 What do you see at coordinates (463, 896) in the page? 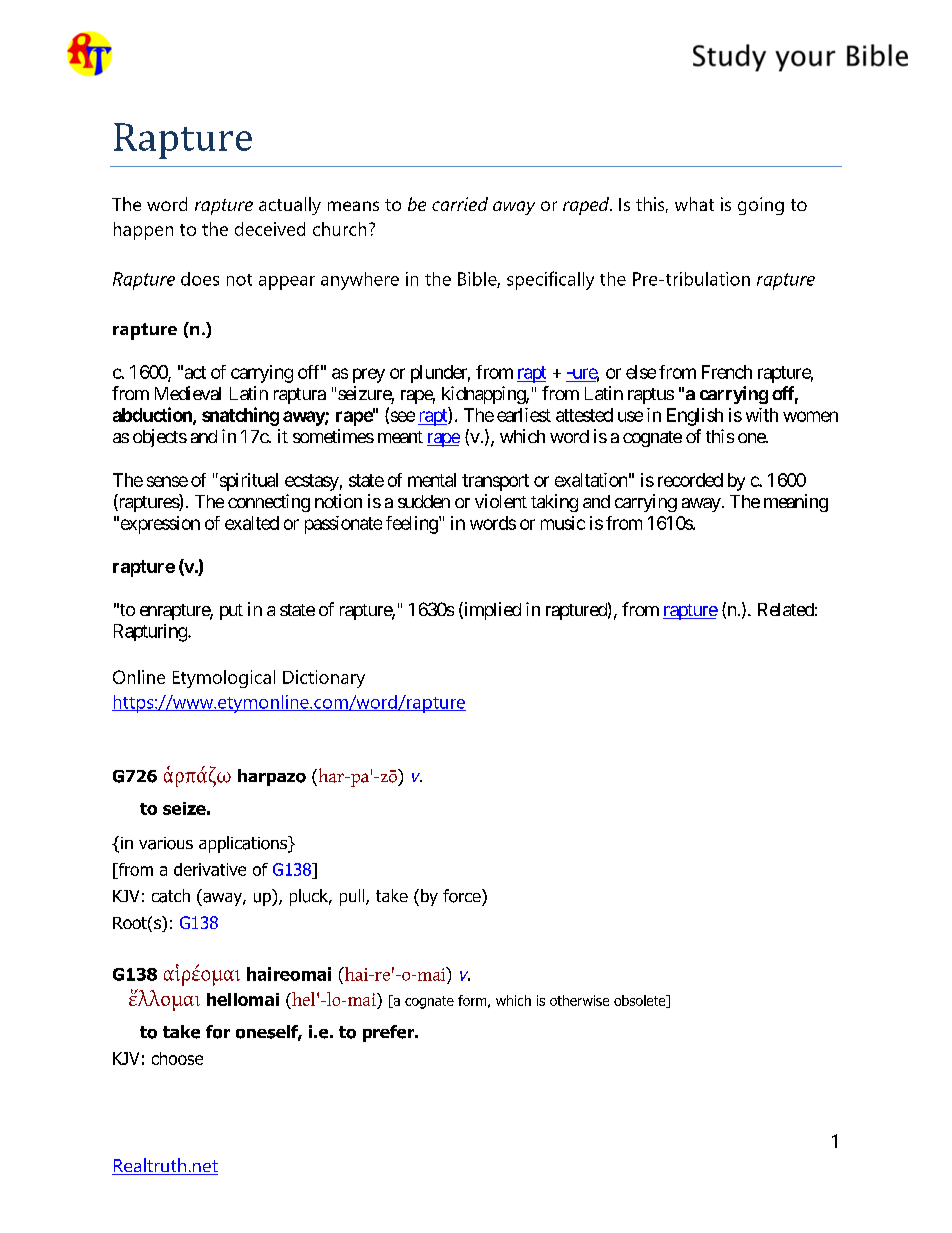
I see `force` at bounding box center [463, 896].
